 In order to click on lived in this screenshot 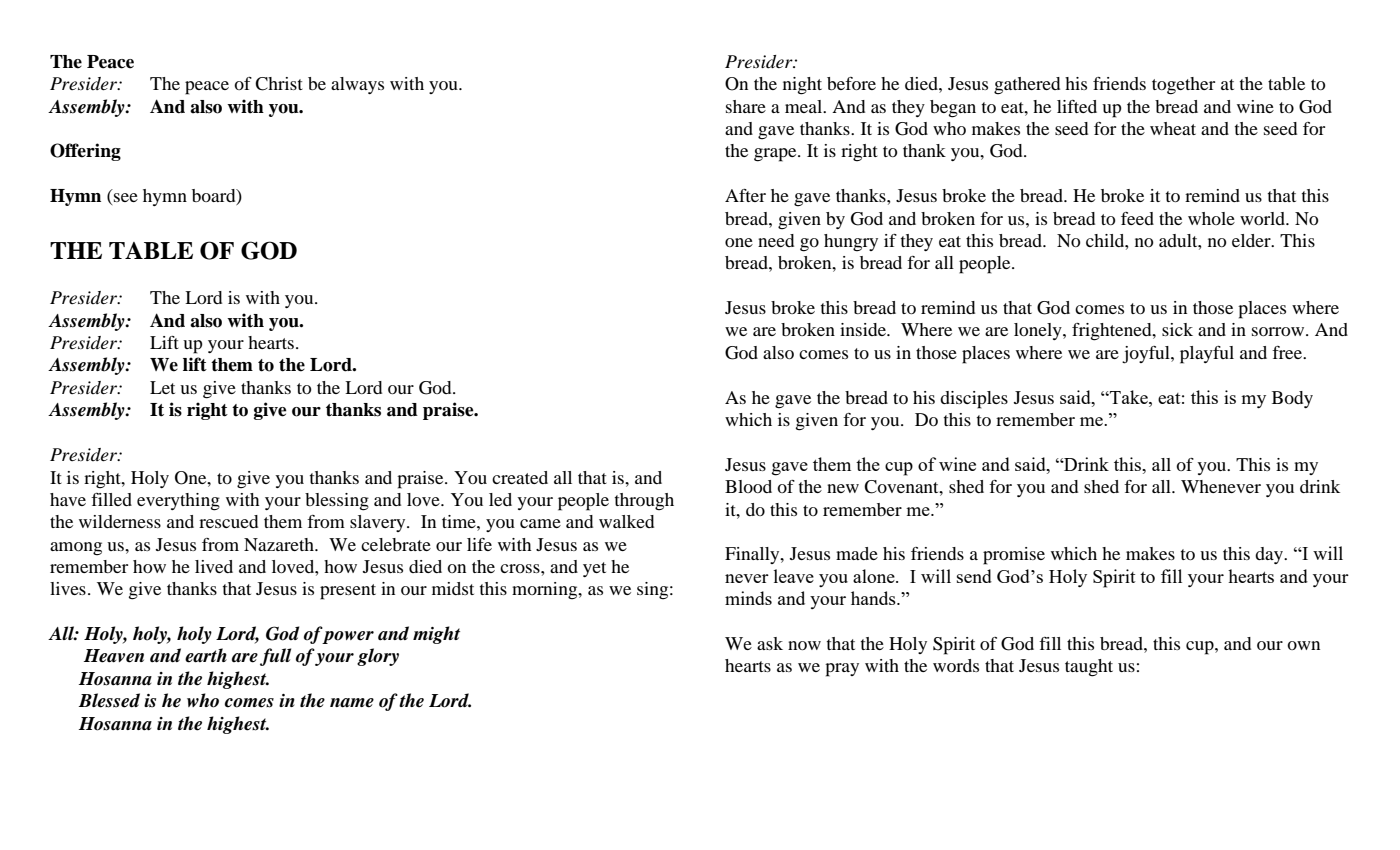, I will do `click(214, 566)`.
